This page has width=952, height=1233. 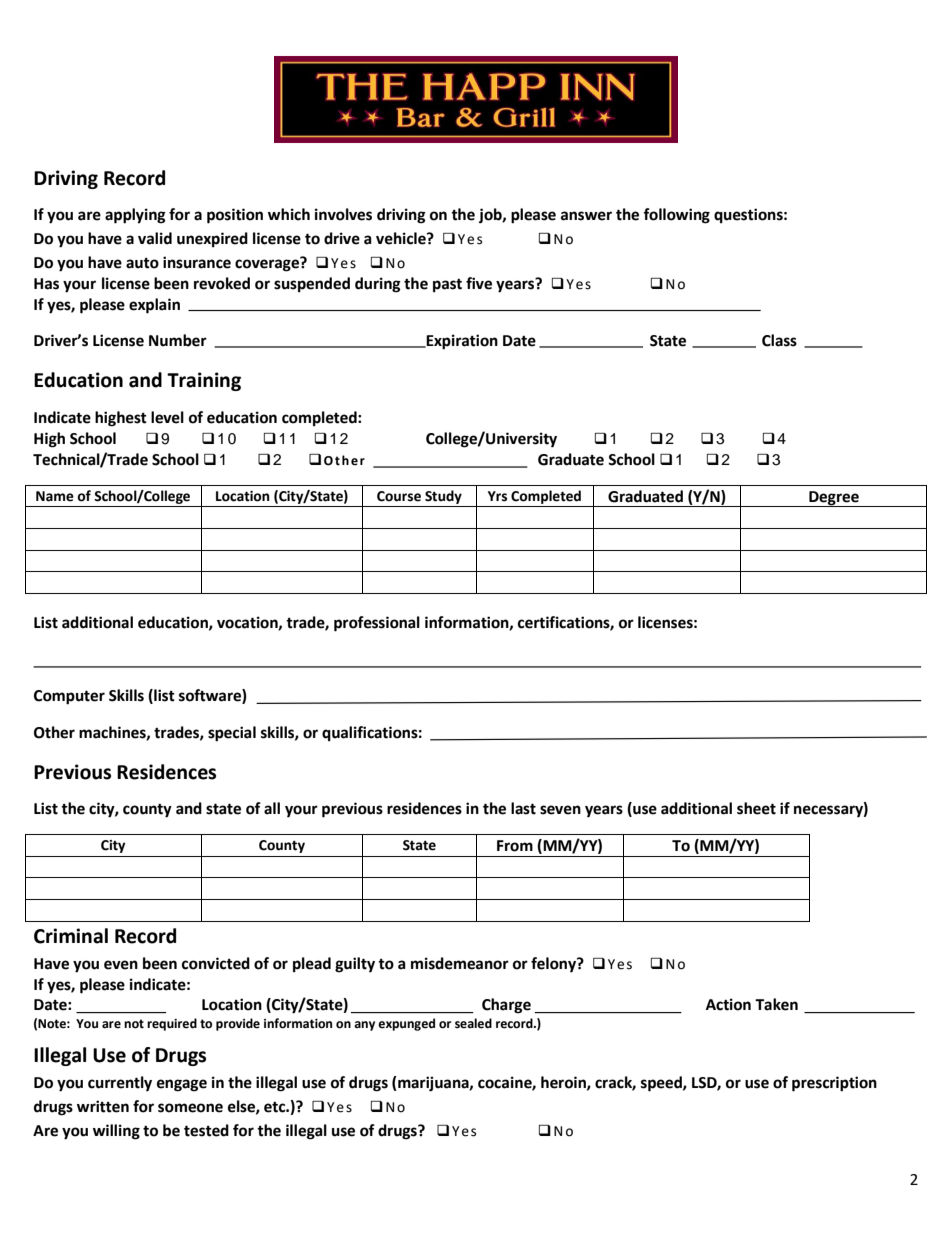 What do you see at coordinates (834, 1084) in the page?
I see `prescription` at bounding box center [834, 1084].
